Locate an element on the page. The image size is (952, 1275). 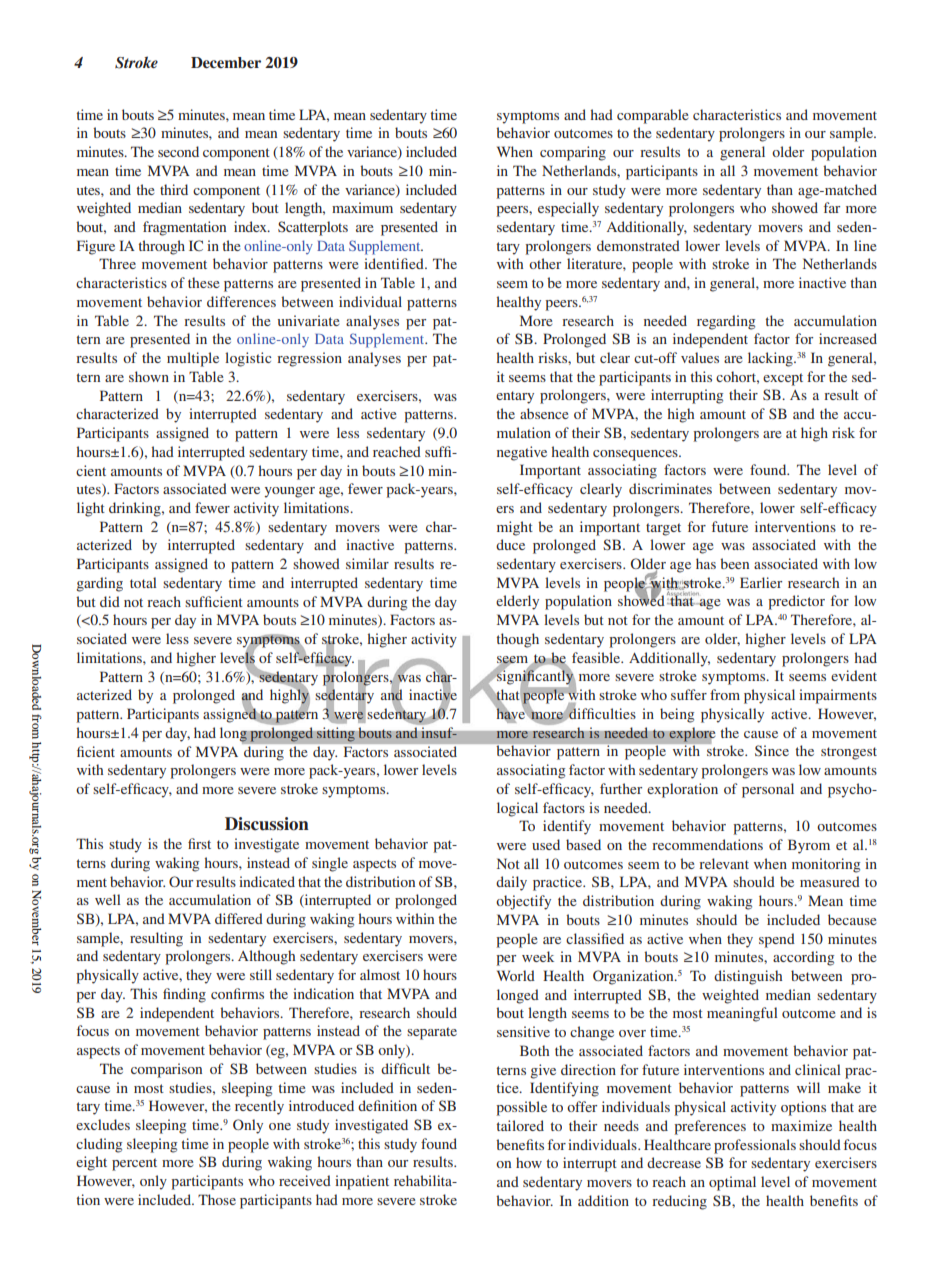
first is located at coordinates (199, 843).
